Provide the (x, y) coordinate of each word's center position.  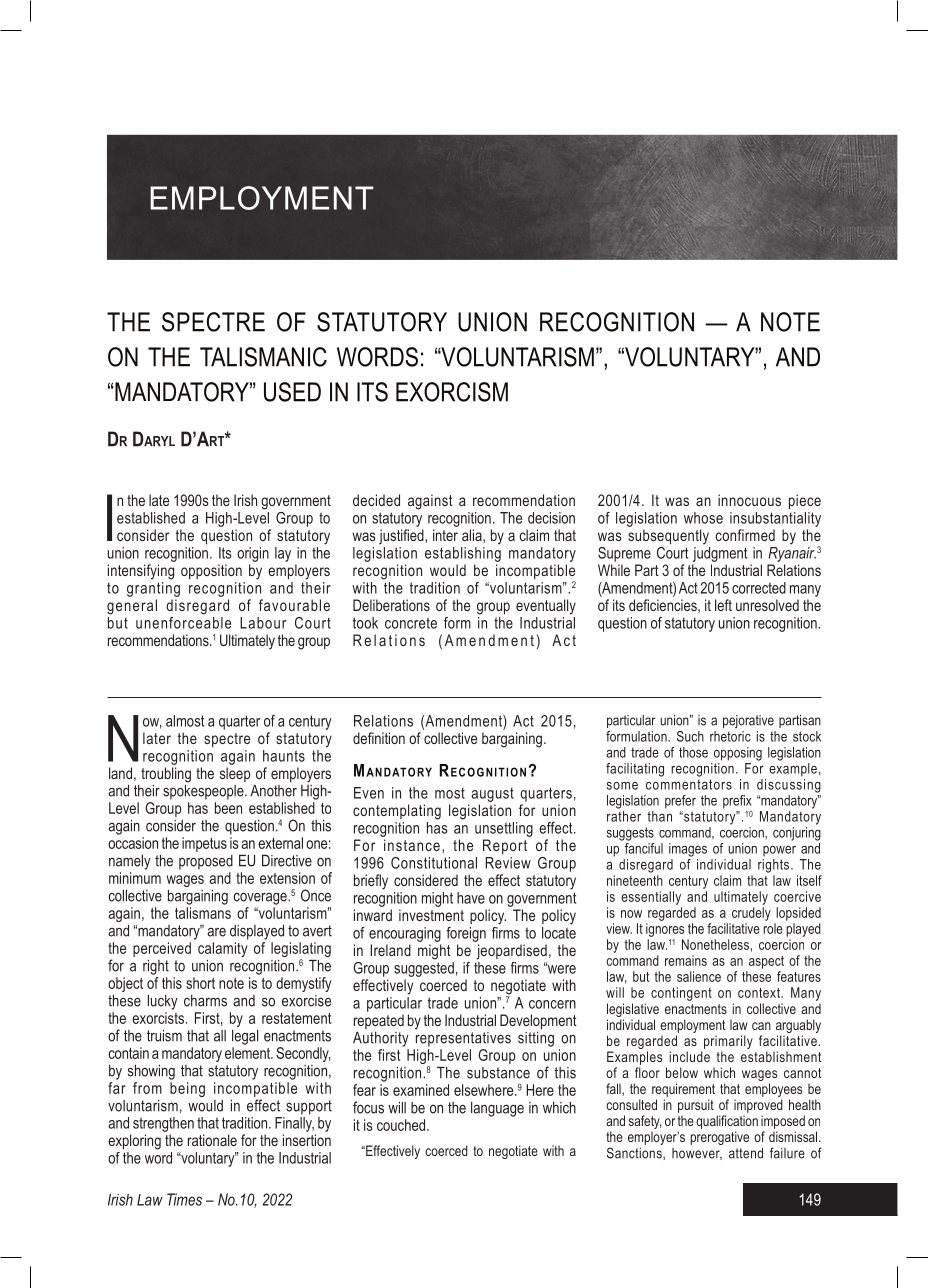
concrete (411, 623)
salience (699, 976)
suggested (424, 968)
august (492, 795)
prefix (737, 803)
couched (402, 1125)
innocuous (749, 500)
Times (184, 1199)
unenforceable (183, 621)
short (200, 983)
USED (292, 392)
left (723, 605)
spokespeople (204, 791)
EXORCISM (452, 392)
